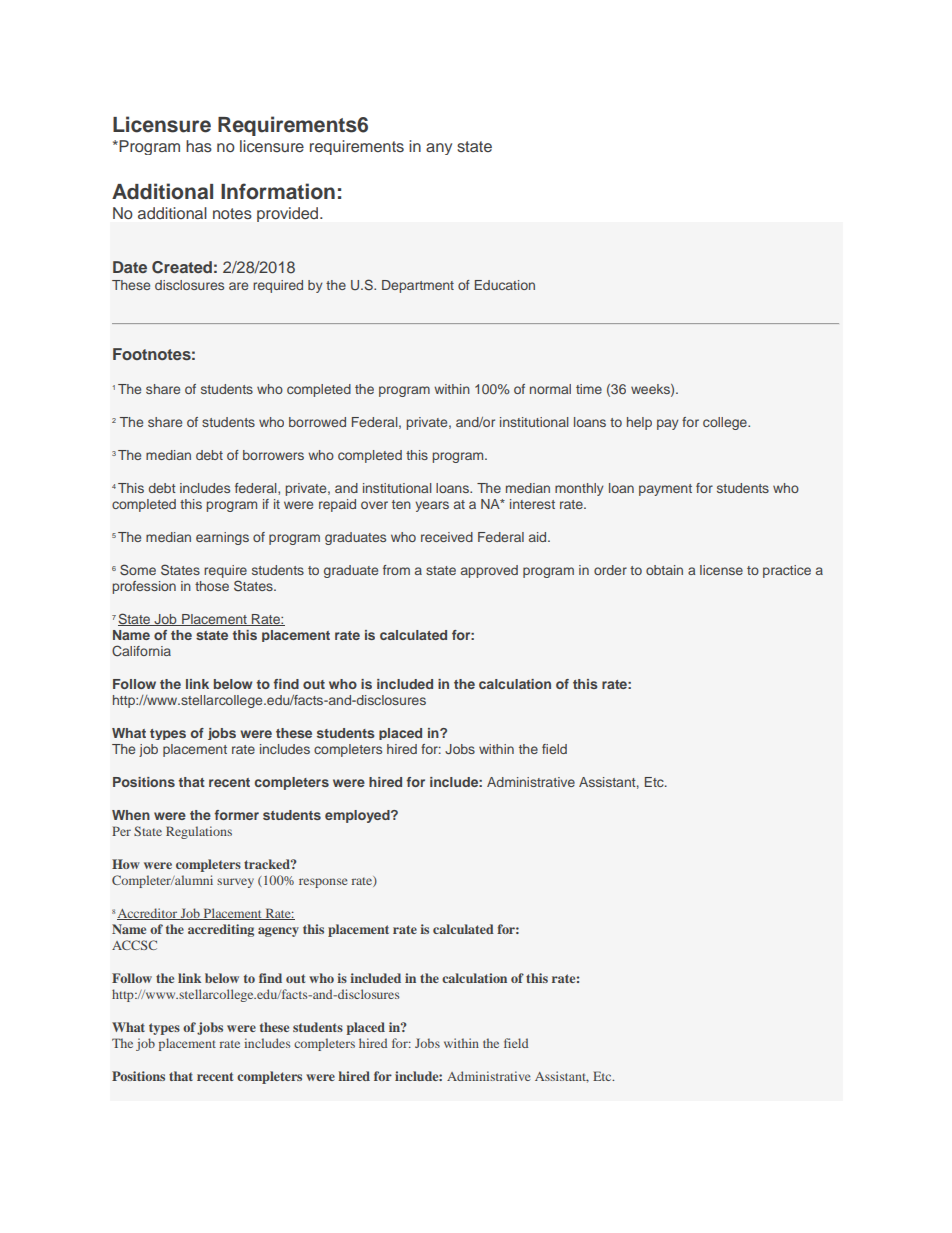 This document has height=1233, width=952. What do you see at coordinates (505, 285) in the document?
I see `Education` at bounding box center [505, 285].
